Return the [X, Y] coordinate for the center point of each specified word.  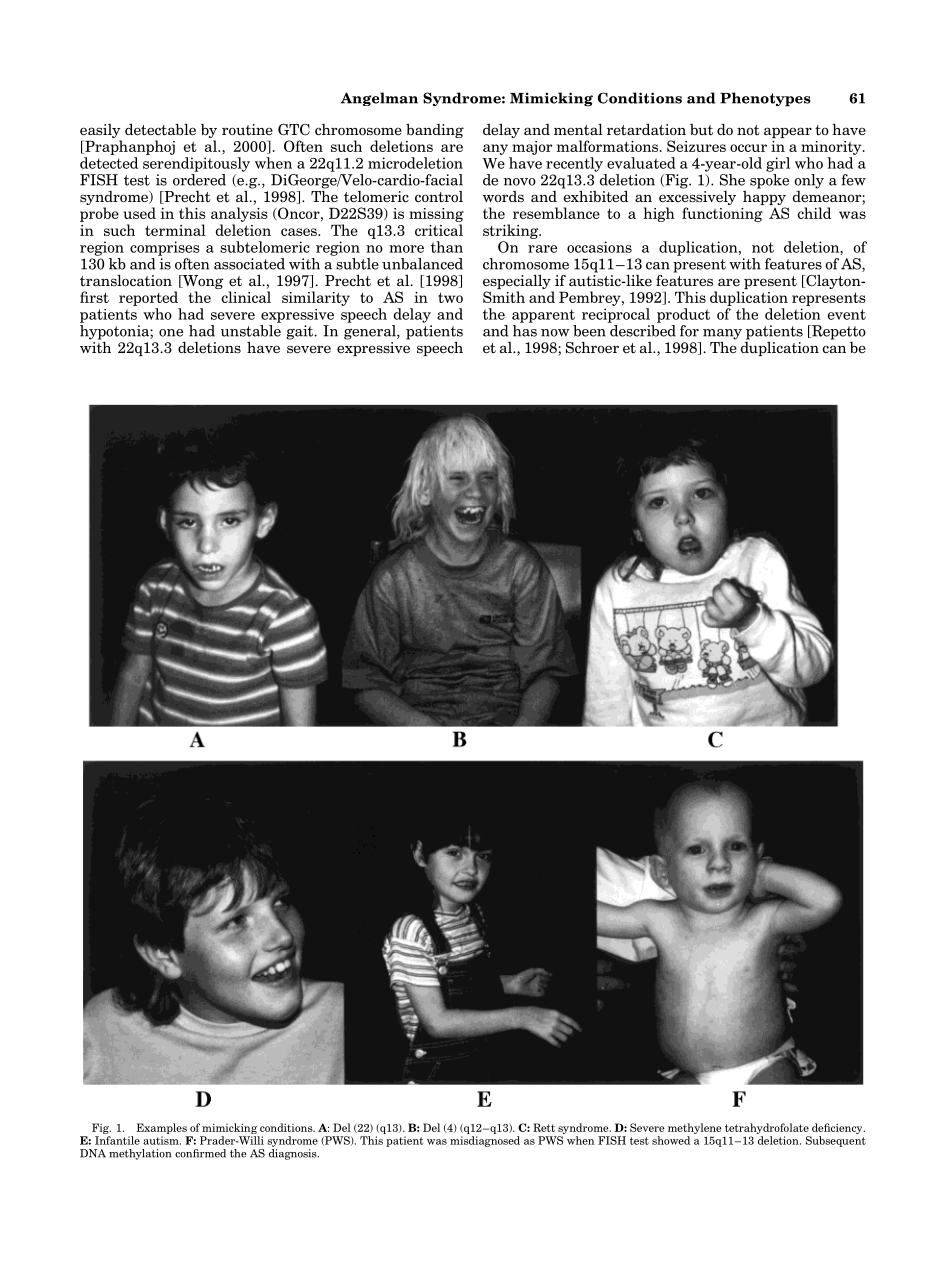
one [171, 333]
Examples [161, 1128]
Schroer [592, 348]
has [525, 331]
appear [788, 132]
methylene [695, 1128]
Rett [544, 1127]
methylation [140, 1154]
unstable [251, 331]
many [722, 335]
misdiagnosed [485, 1141]
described [643, 331]
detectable [160, 129]
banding [435, 131]
